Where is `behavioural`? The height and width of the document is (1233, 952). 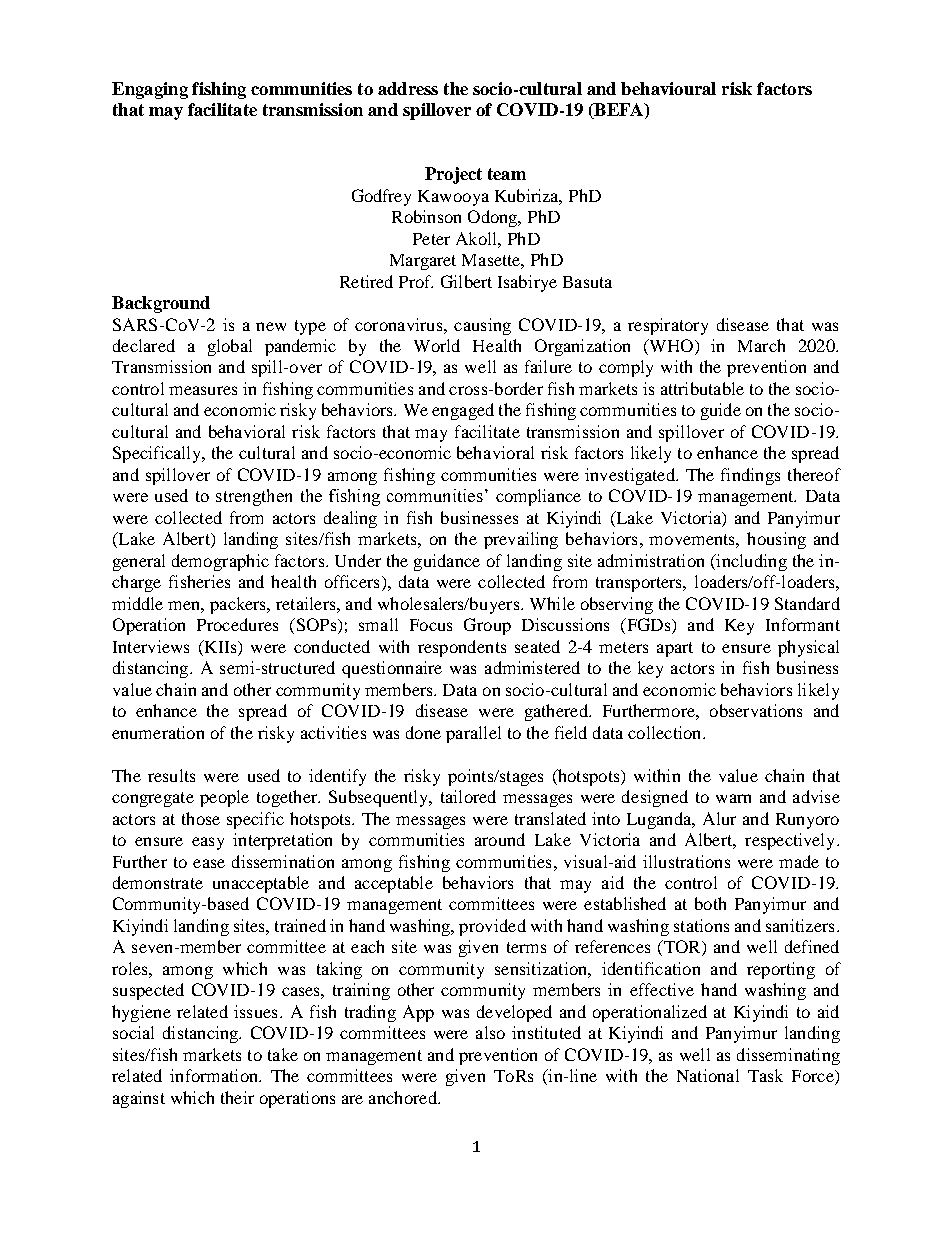 behavioural is located at coordinates (668, 88).
